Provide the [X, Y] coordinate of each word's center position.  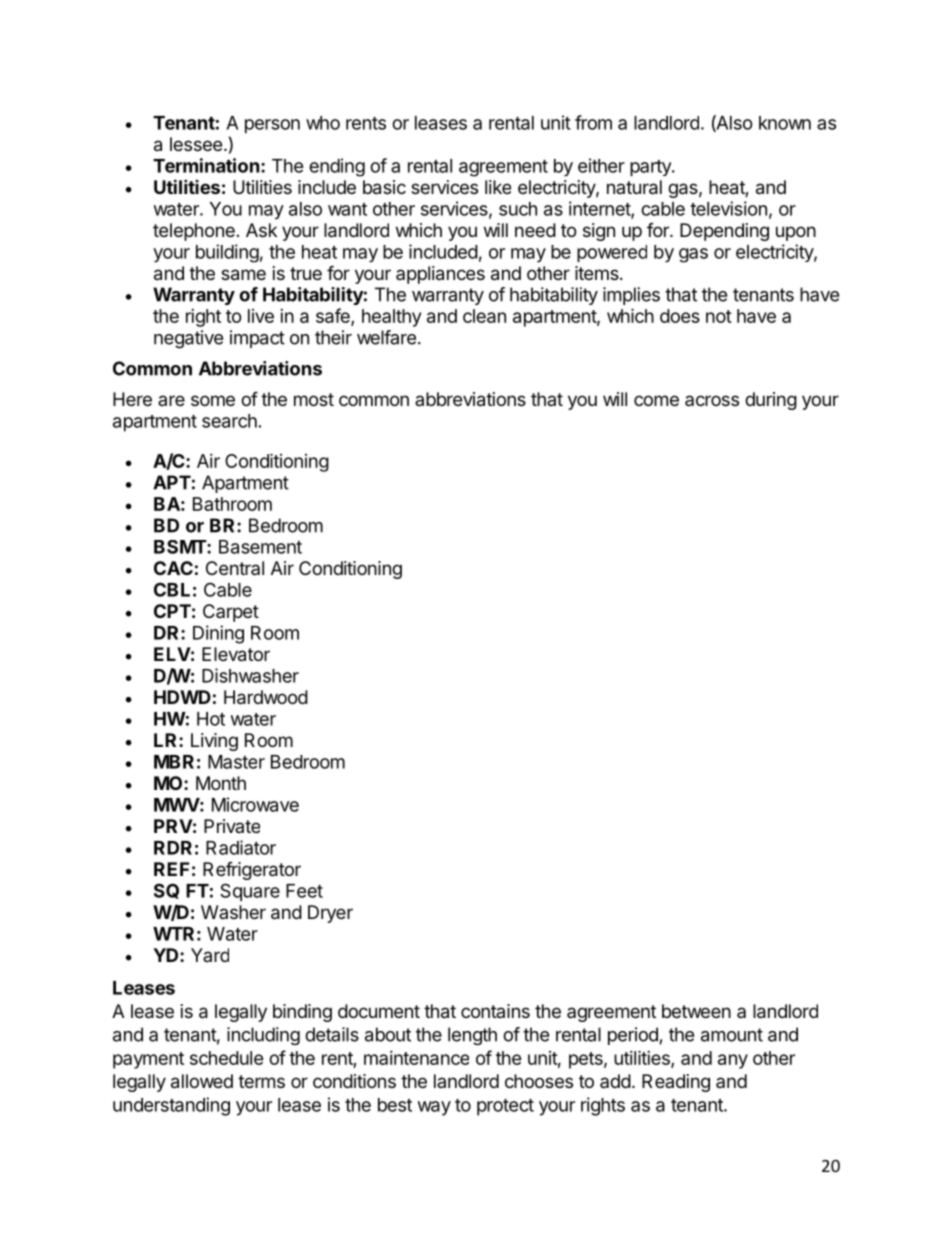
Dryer [330, 914]
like [498, 187]
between [696, 1011]
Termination [206, 165]
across [712, 400]
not [719, 316]
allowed [202, 1081]
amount [732, 1035]
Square [250, 892]
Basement [260, 547]
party [651, 168]
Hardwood [266, 697]
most [314, 399]
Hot [211, 719]
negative [188, 339]
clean [484, 316]
